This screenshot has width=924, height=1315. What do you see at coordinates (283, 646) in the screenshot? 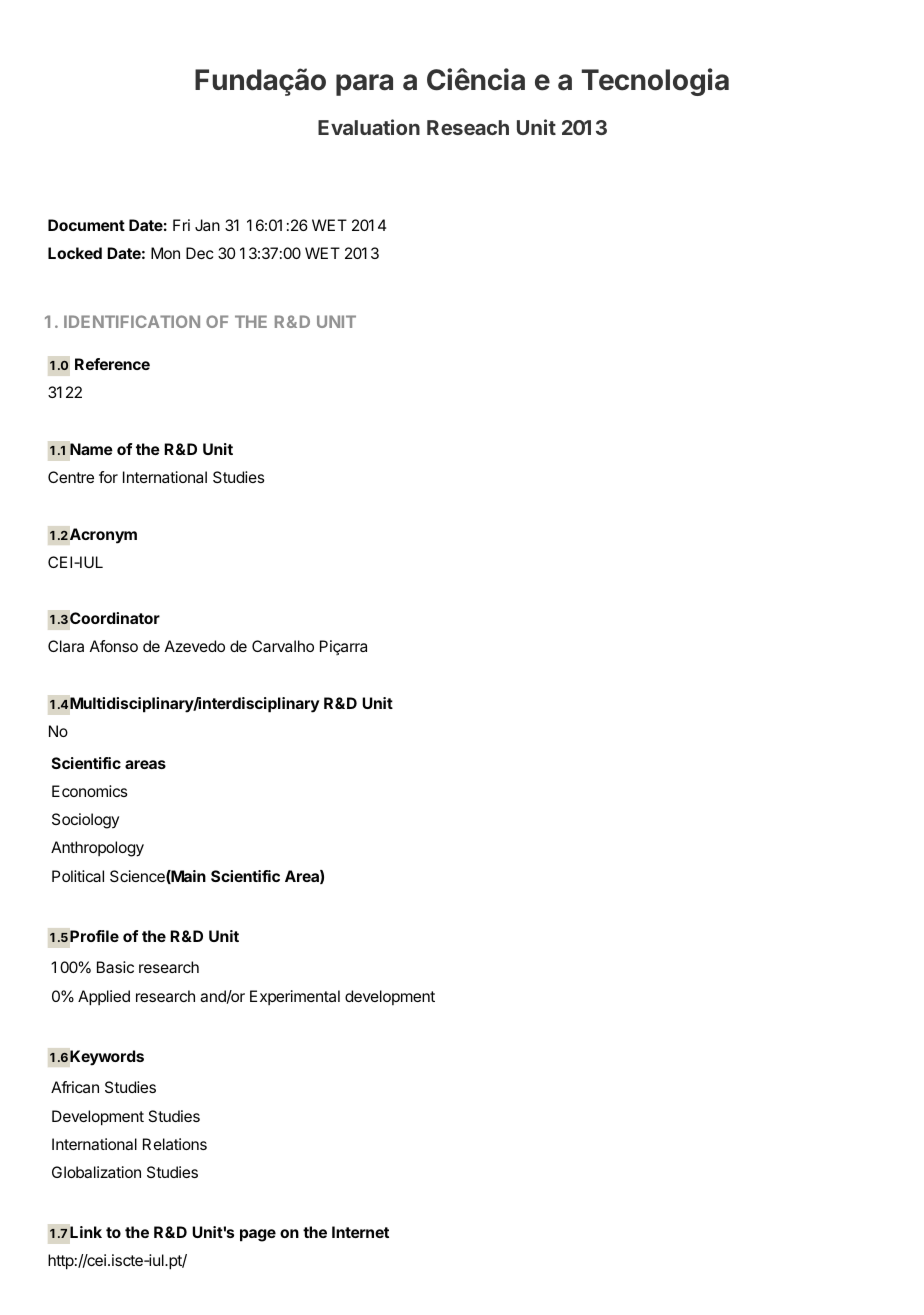
I see `Carvalho` at bounding box center [283, 646].
